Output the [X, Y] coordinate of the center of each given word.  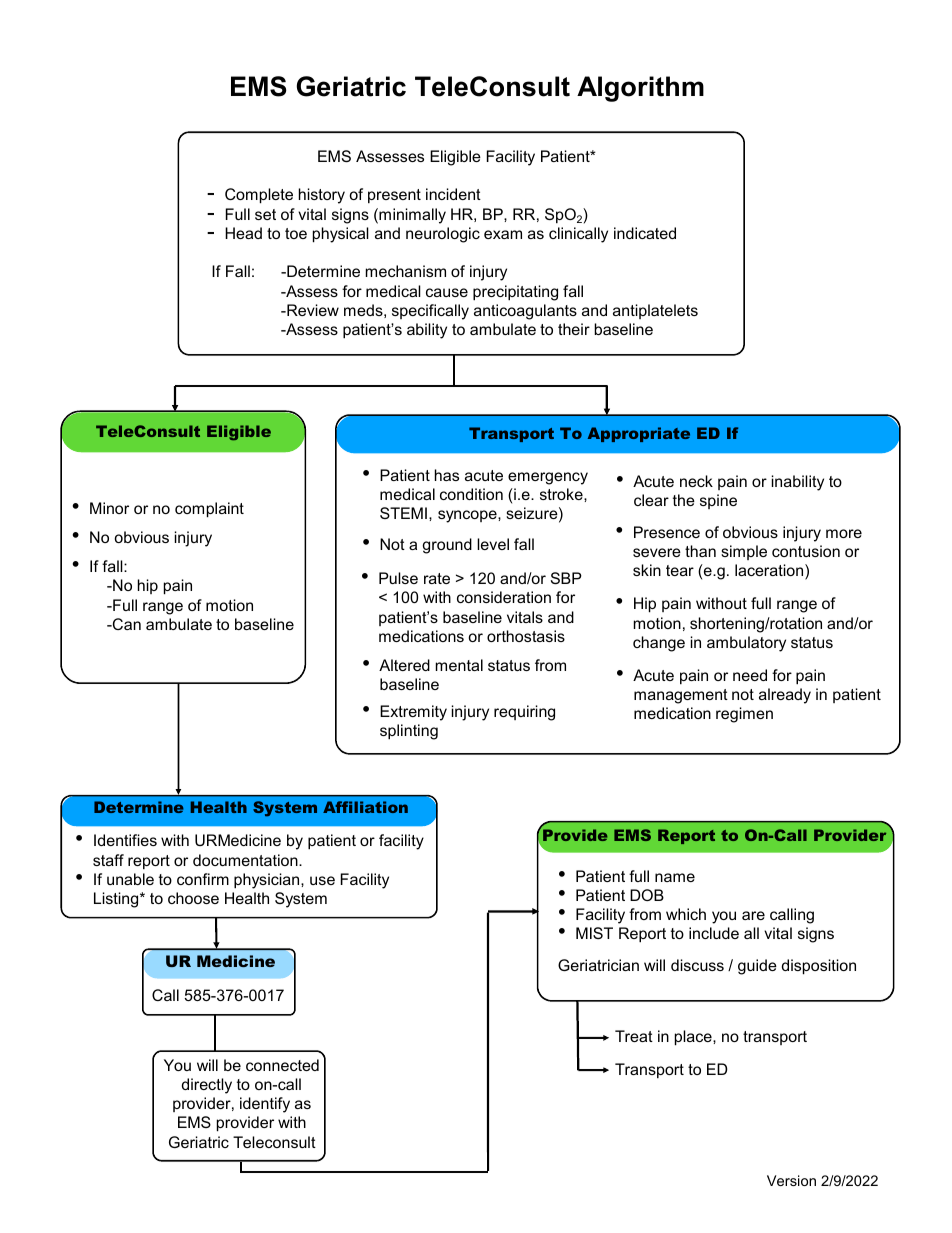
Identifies [125, 840]
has [447, 475]
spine [718, 501]
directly [207, 1086]
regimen [744, 715]
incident [453, 194]
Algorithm [640, 89]
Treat [634, 1036]
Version [791, 1180]
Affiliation [365, 807]
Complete [259, 196]
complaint [209, 510]
